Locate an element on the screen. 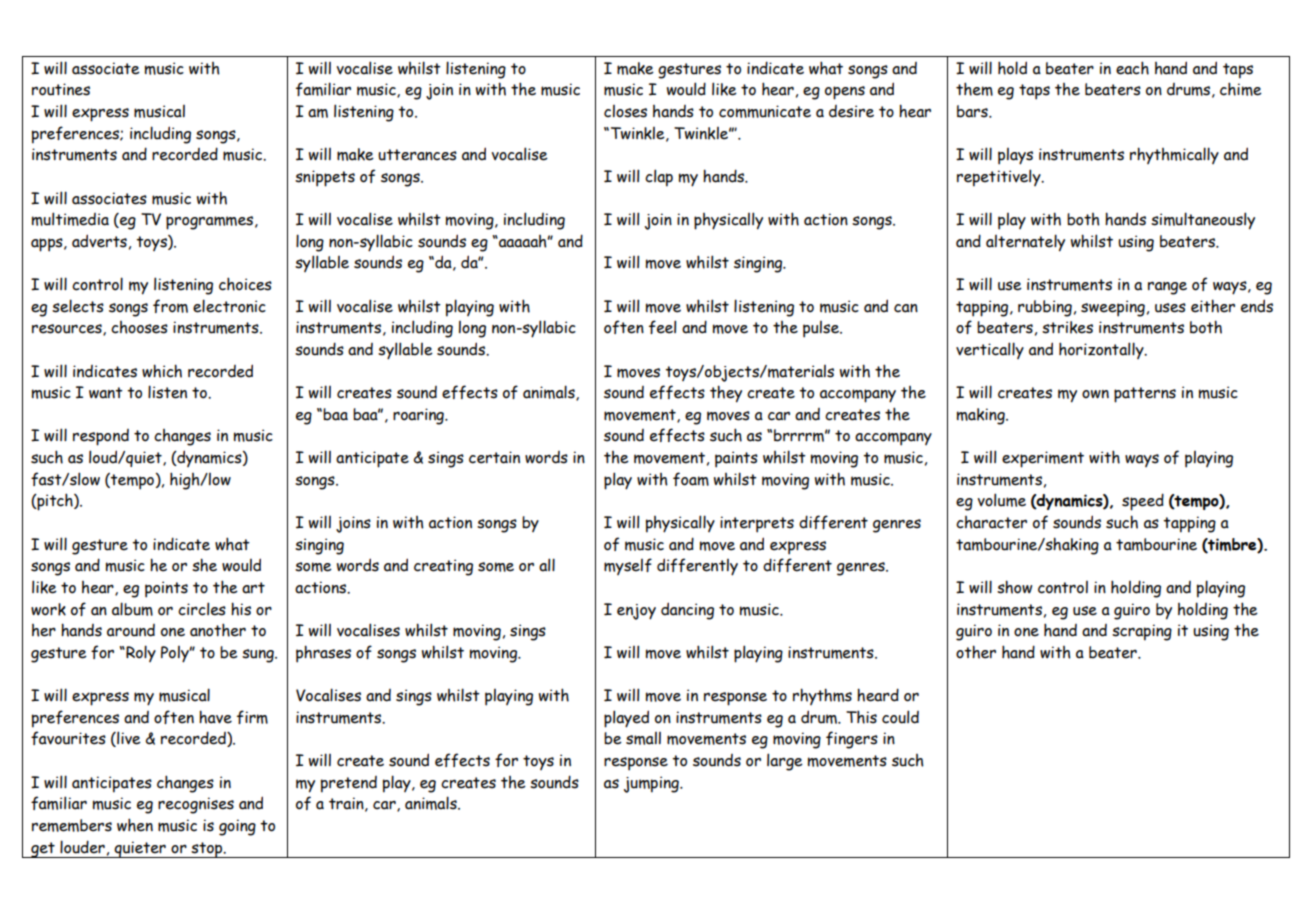 Image resolution: width=1308 pixels, height=924 pixels. respond is located at coordinates (101, 437).
